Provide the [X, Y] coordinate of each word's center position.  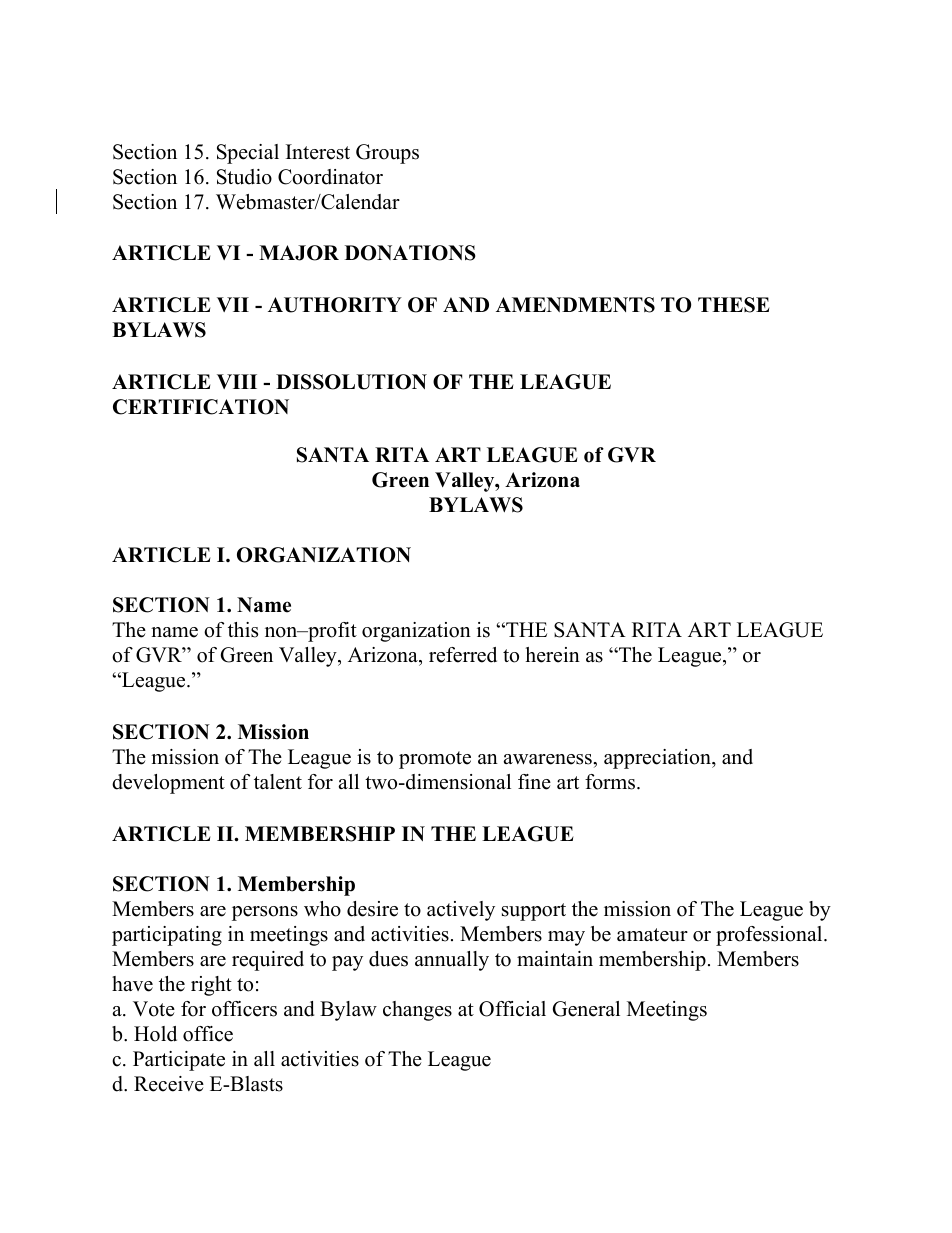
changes [417, 1011]
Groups [387, 154]
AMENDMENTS [575, 305]
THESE [733, 305]
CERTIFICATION [201, 407]
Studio [244, 177]
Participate [179, 1061]
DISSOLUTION [351, 382]
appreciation [658, 759]
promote [435, 760]
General [586, 1009]
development [168, 784]
